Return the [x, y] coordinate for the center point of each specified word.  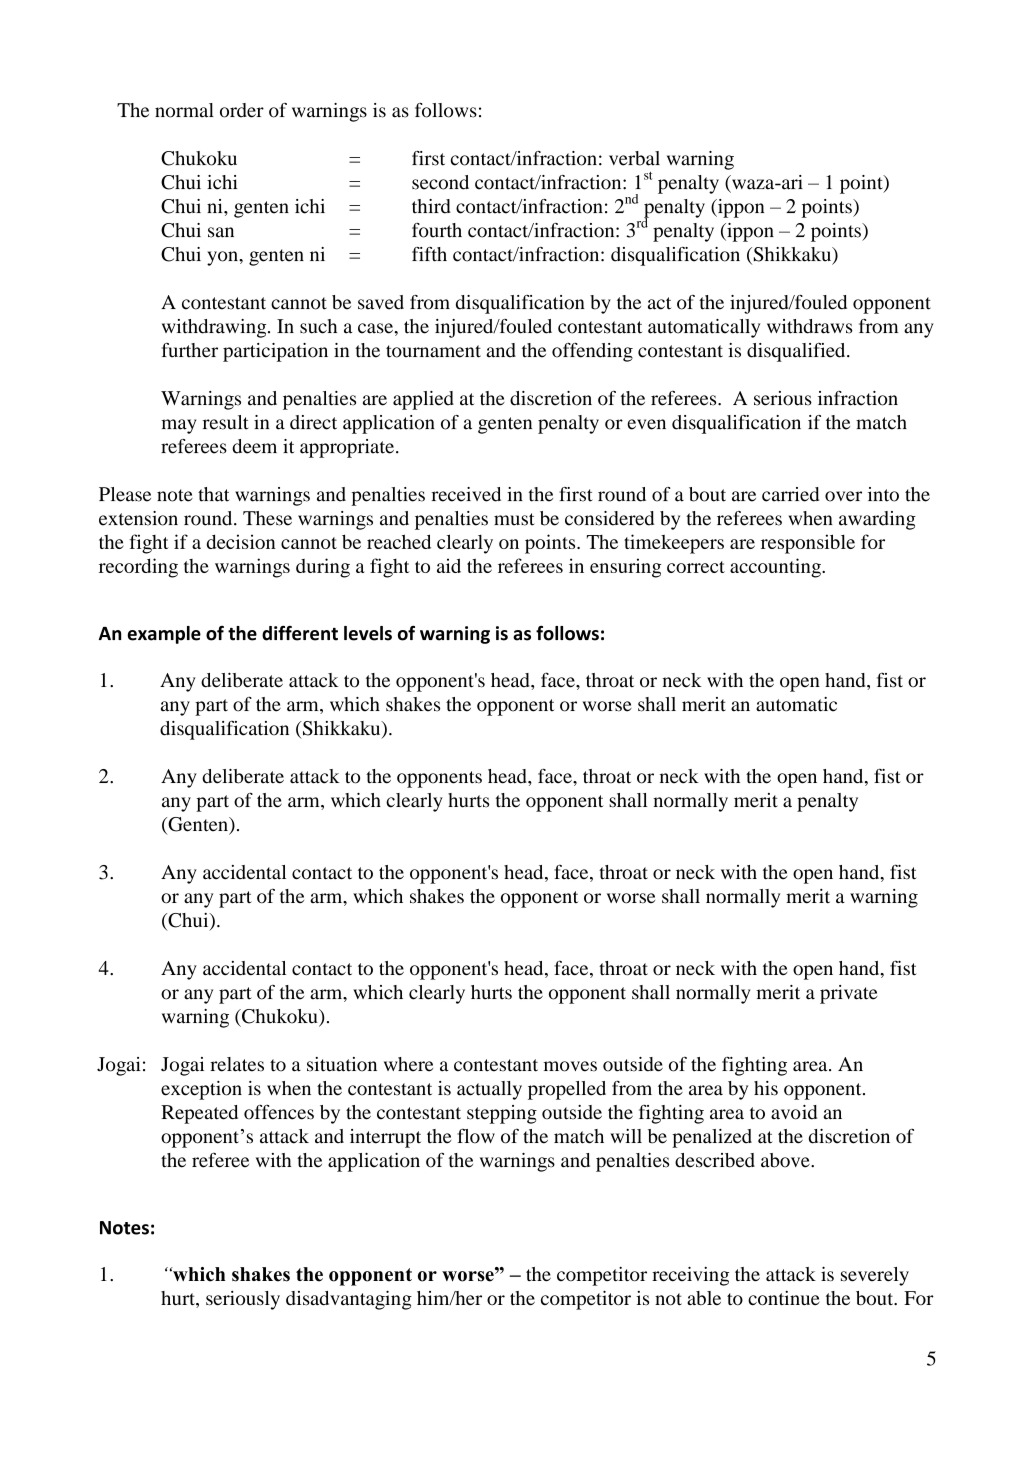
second [440, 182]
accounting [776, 568]
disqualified [797, 352]
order [242, 110]
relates [237, 1064]
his [766, 1088]
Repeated [199, 1114]
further [190, 350]
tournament [433, 351]
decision [241, 541]
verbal [634, 158]
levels [368, 633]
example [164, 635]
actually [489, 1090]
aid [449, 565]
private [848, 994]
